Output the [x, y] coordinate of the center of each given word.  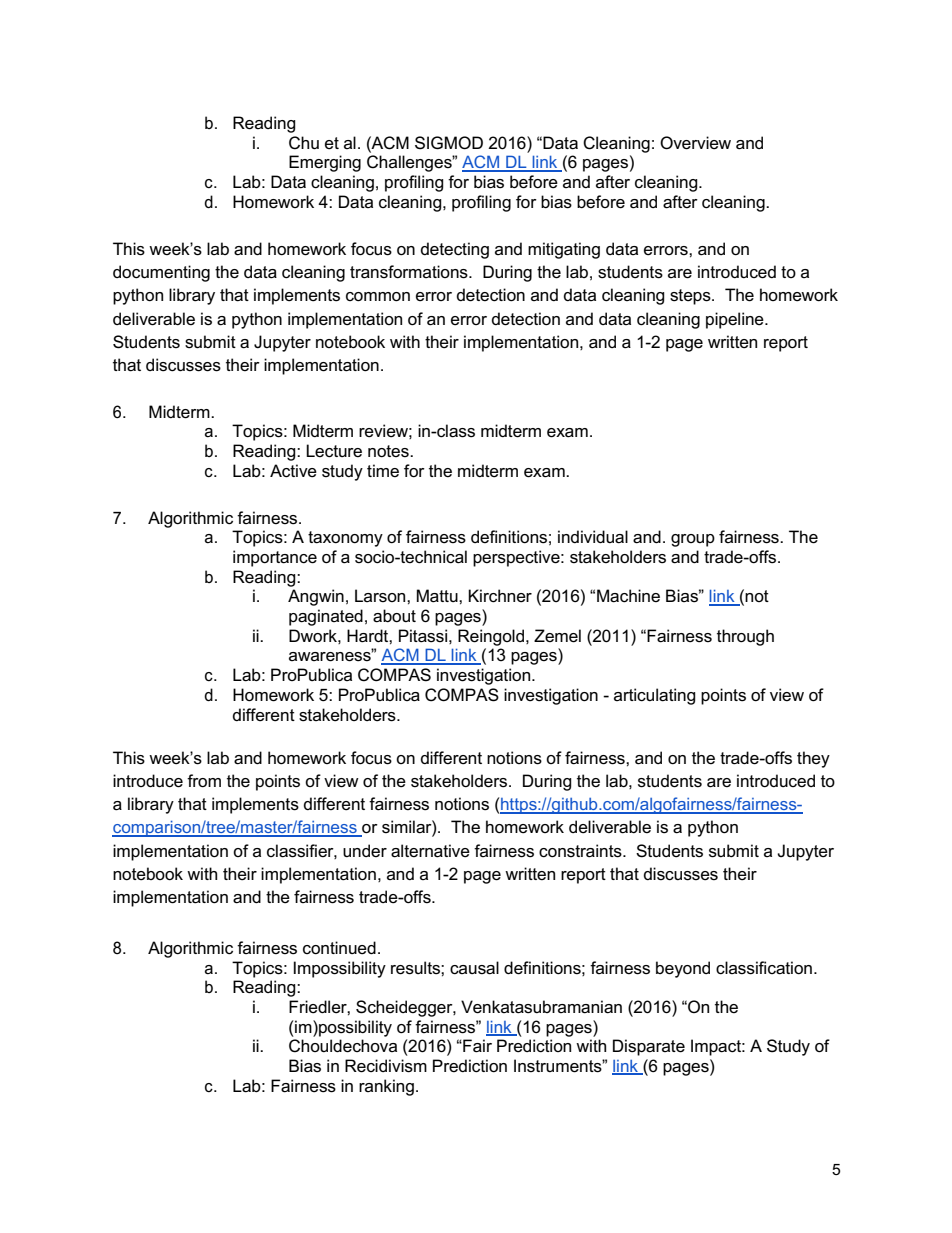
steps [691, 297]
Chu [304, 143]
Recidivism [386, 1066]
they [813, 759]
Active [293, 471]
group [693, 540]
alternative [430, 851]
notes [389, 451]
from [204, 781]
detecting [455, 250]
